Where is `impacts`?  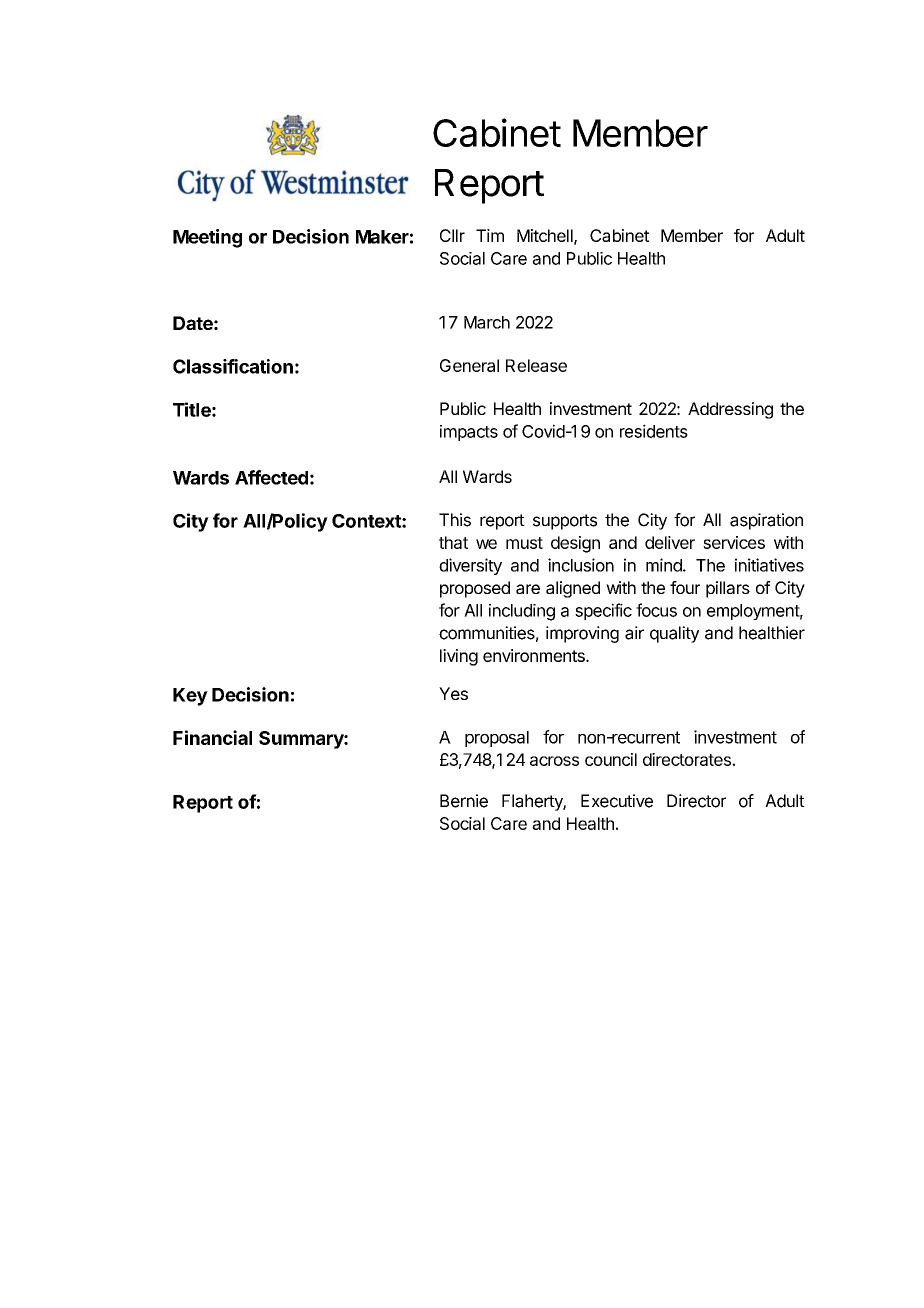 impacts is located at coordinates (469, 433).
